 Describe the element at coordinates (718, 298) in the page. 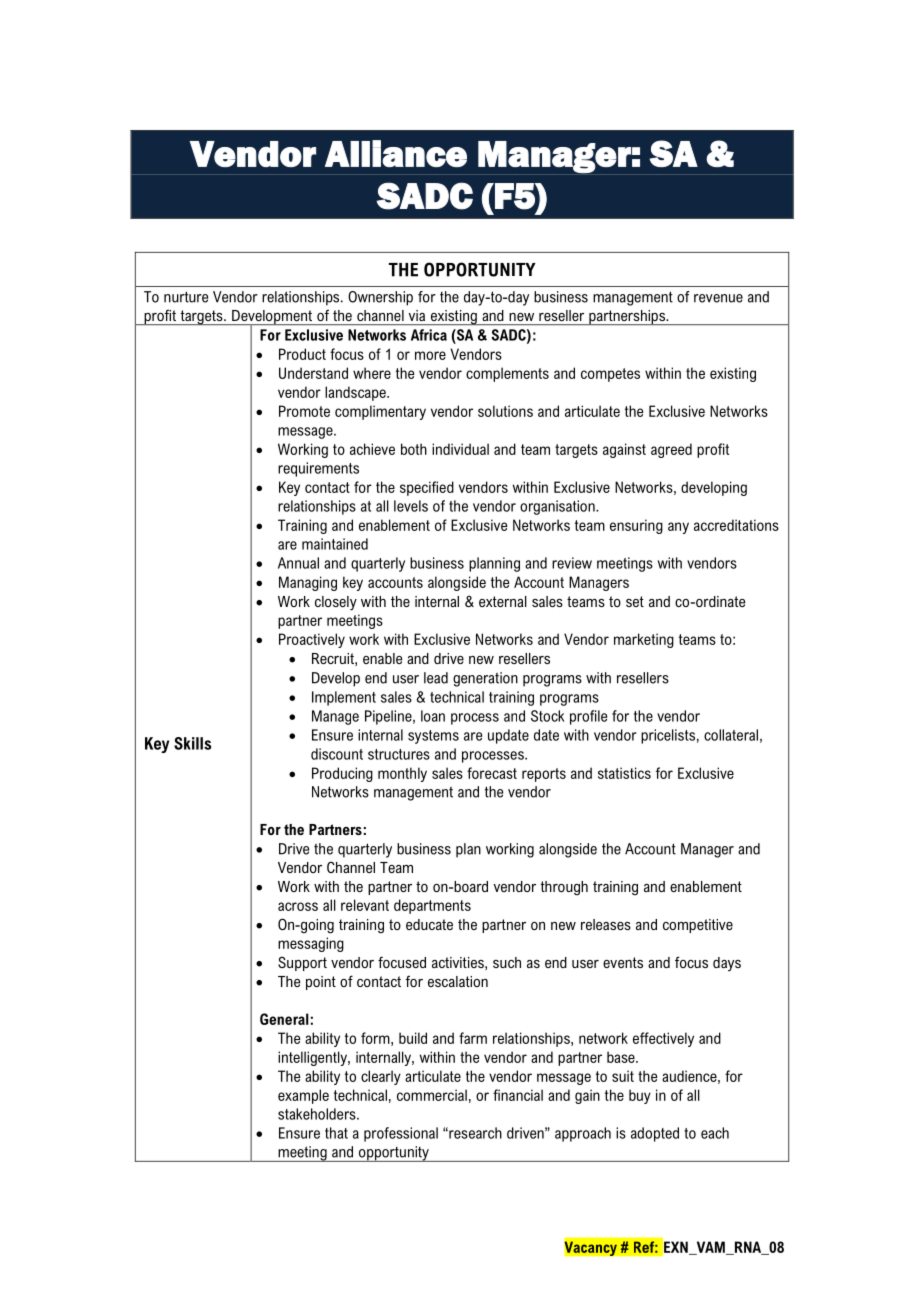

I see `revenue` at that location.
